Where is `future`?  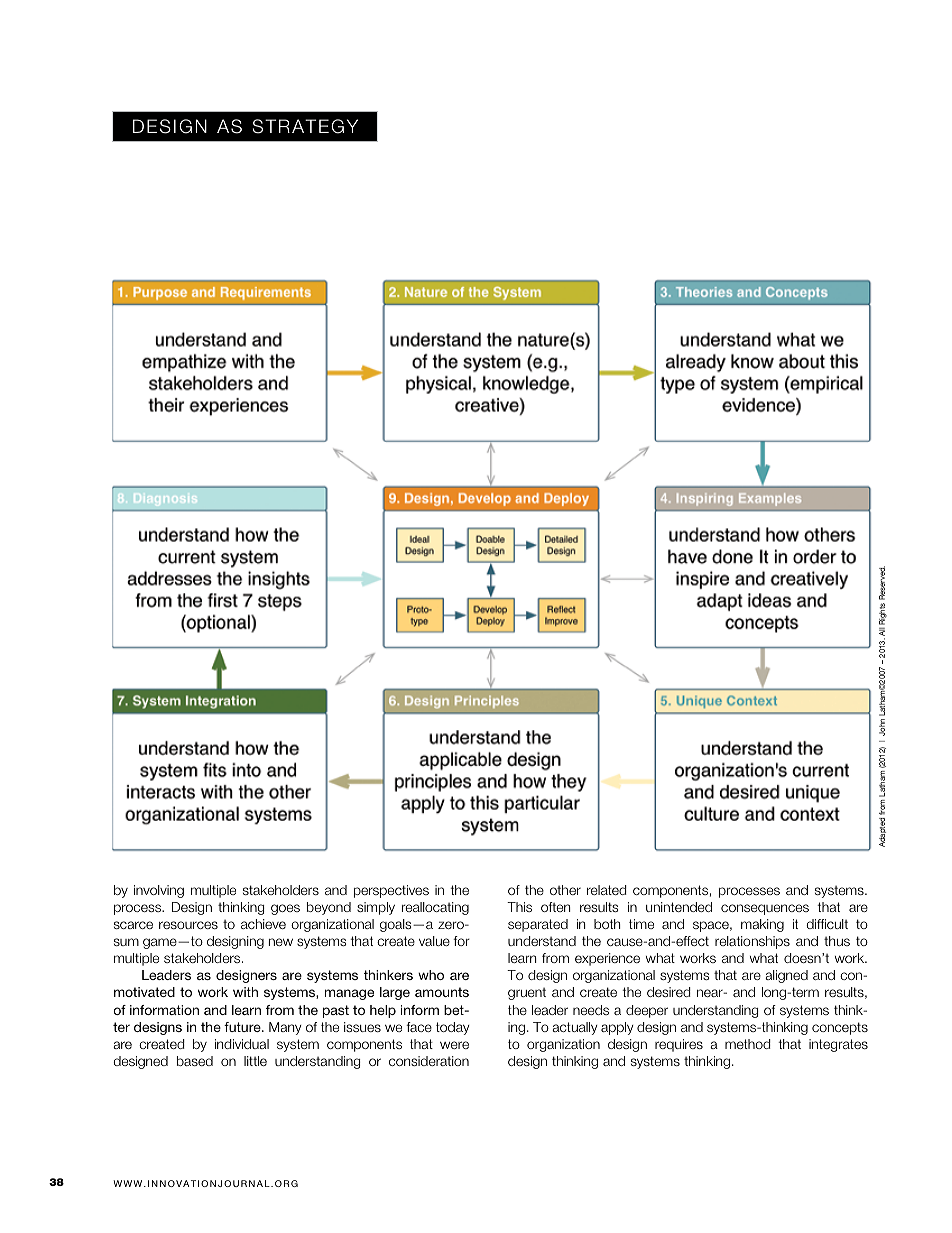
future is located at coordinates (243, 1027).
